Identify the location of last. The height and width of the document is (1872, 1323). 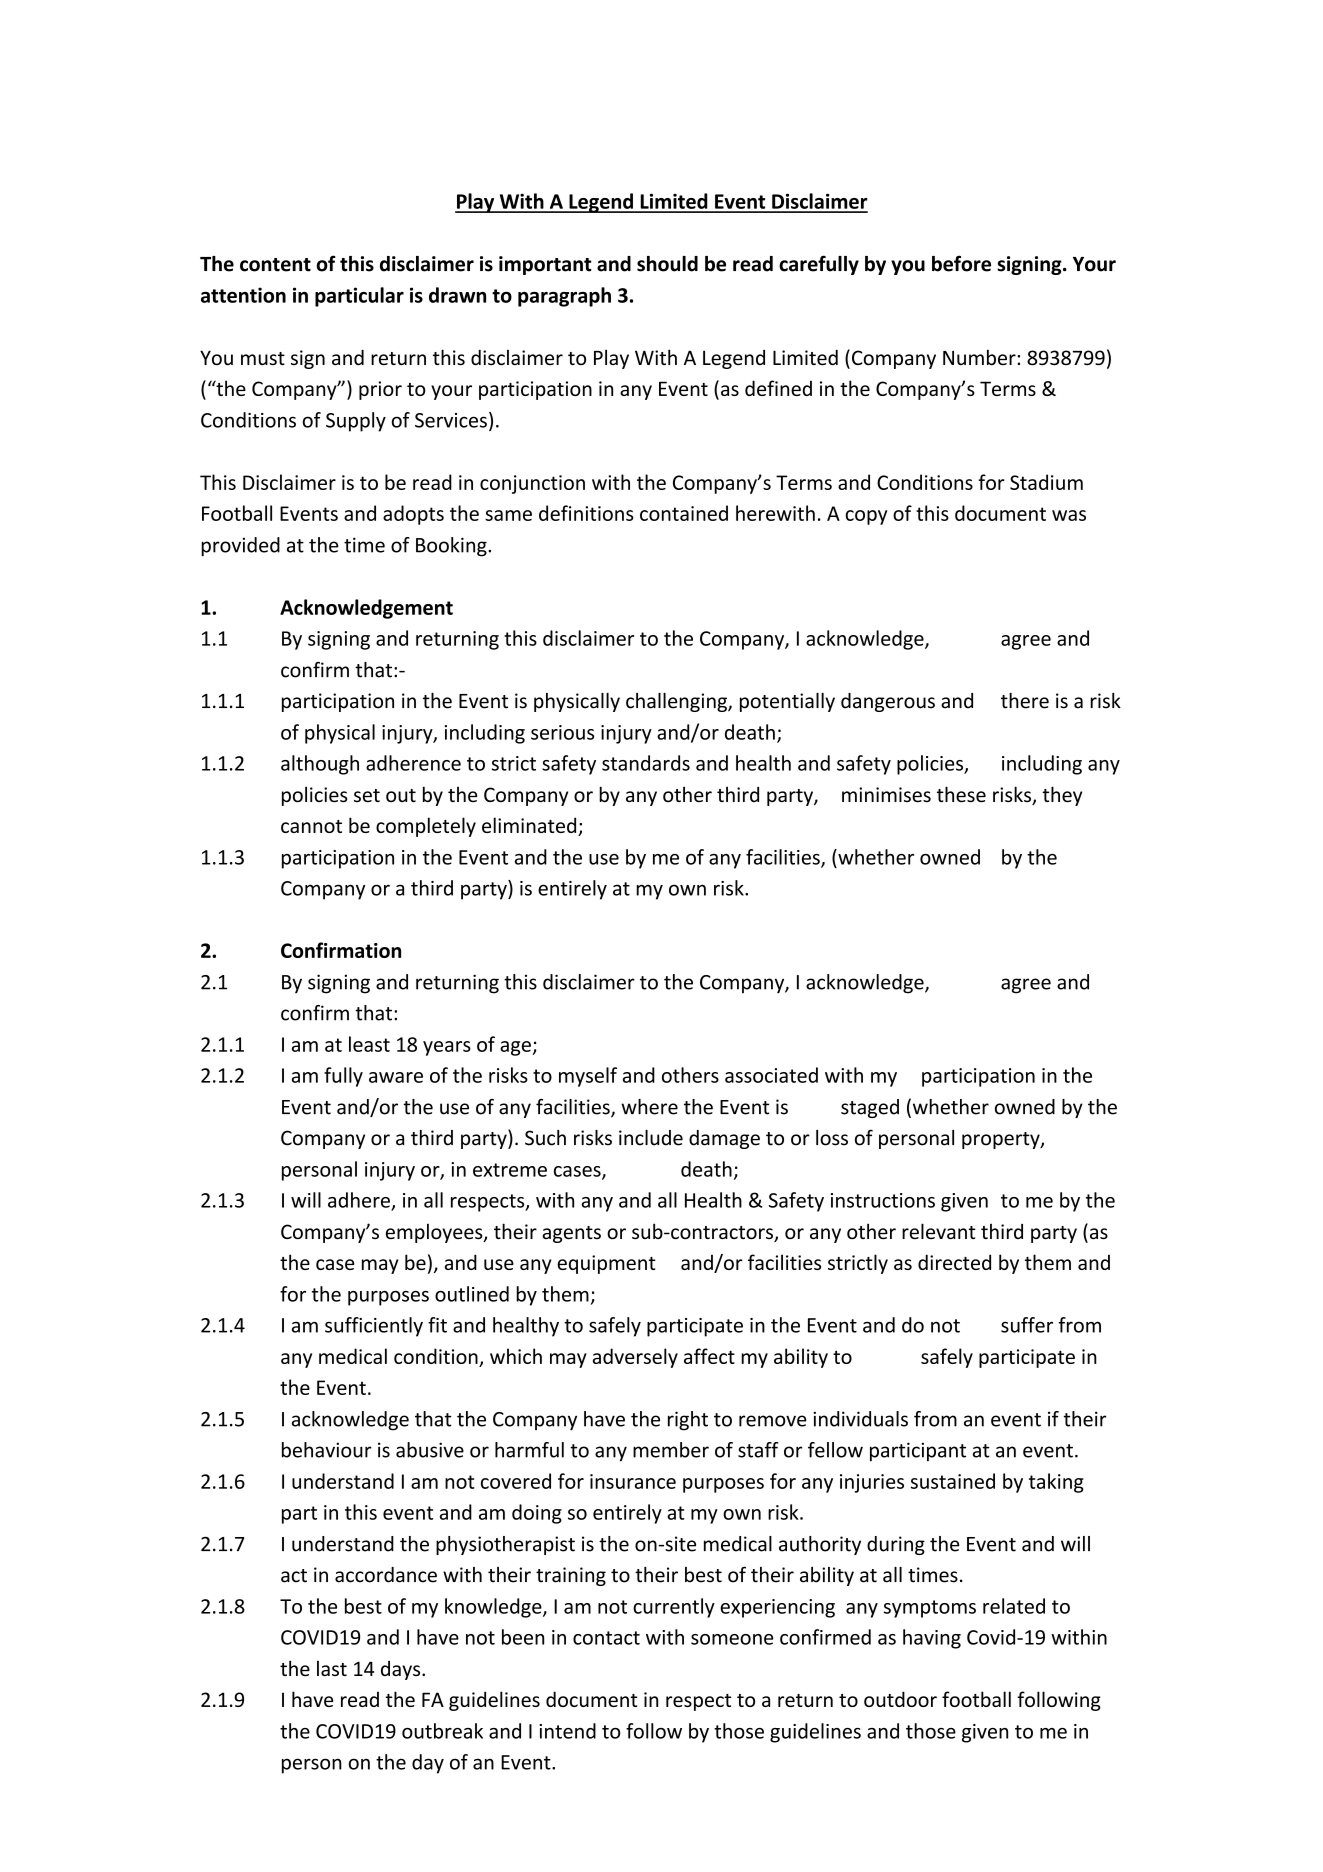
(332, 1668).
